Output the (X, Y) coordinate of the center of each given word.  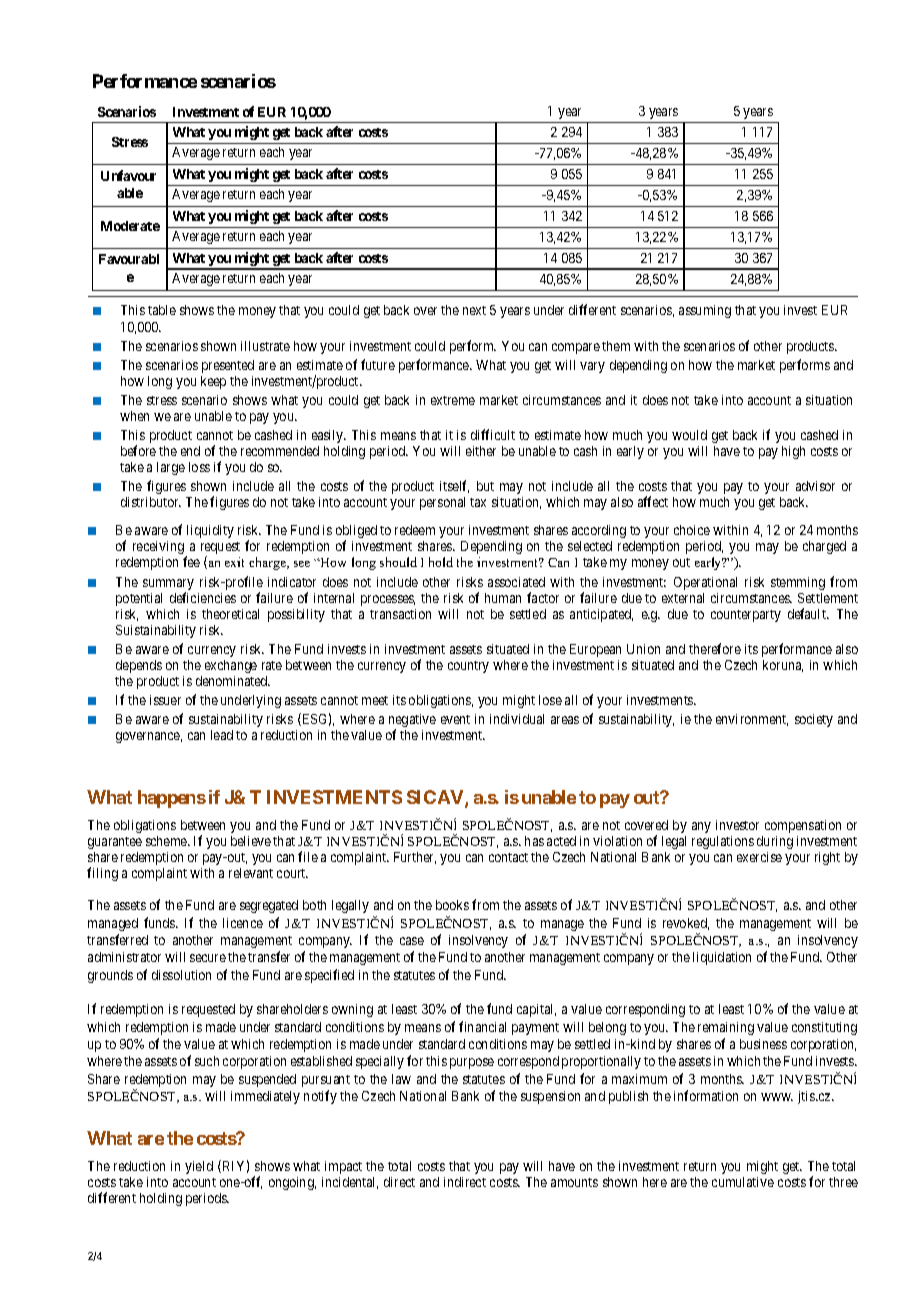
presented (228, 366)
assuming (705, 311)
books (452, 905)
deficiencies (203, 597)
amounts (574, 1182)
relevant (251, 873)
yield (199, 1167)
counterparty (746, 616)
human (503, 598)
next (474, 310)
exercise (759, 857)
